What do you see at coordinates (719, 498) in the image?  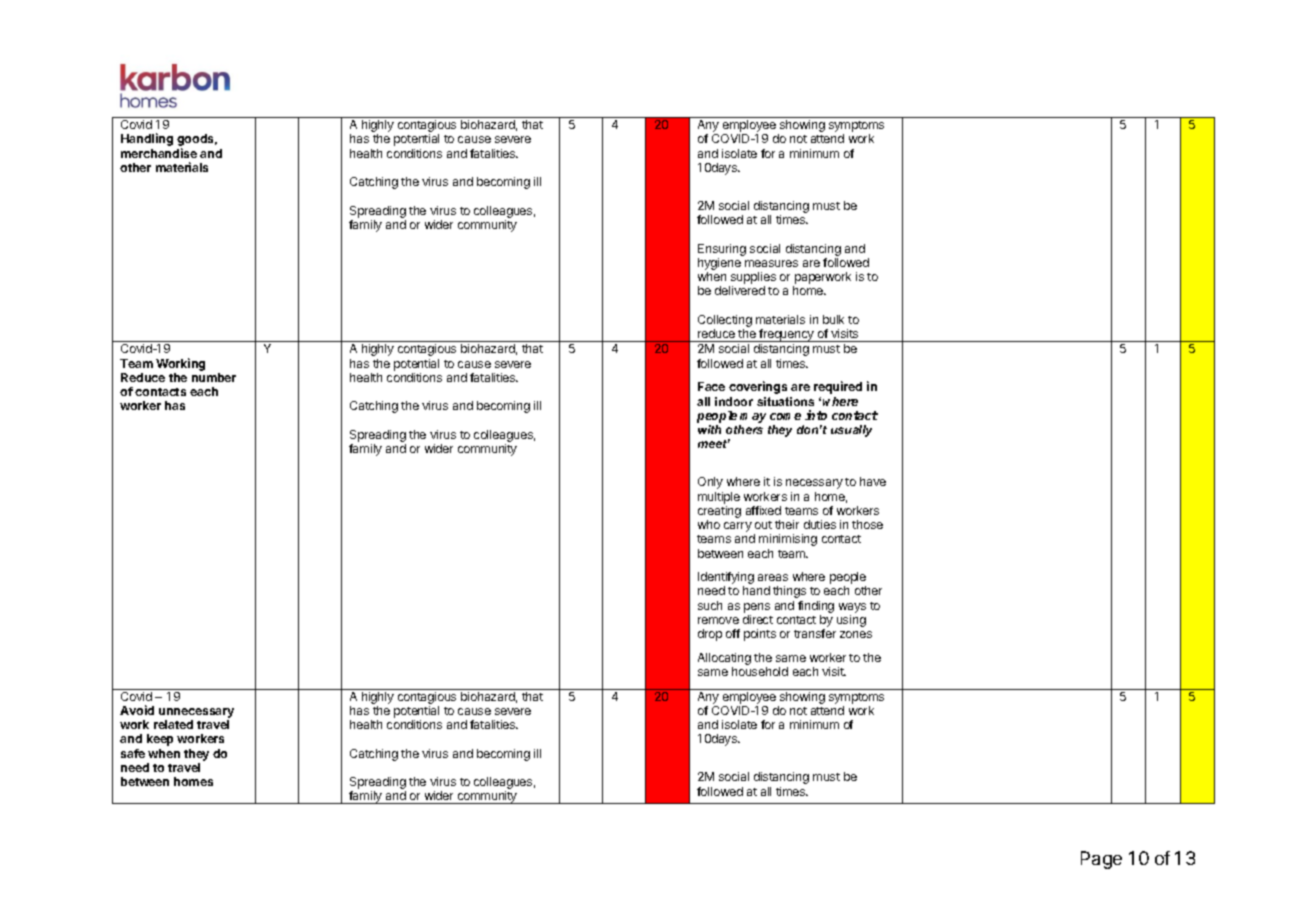 I see `multiple` at bounding box center [719, 498].
